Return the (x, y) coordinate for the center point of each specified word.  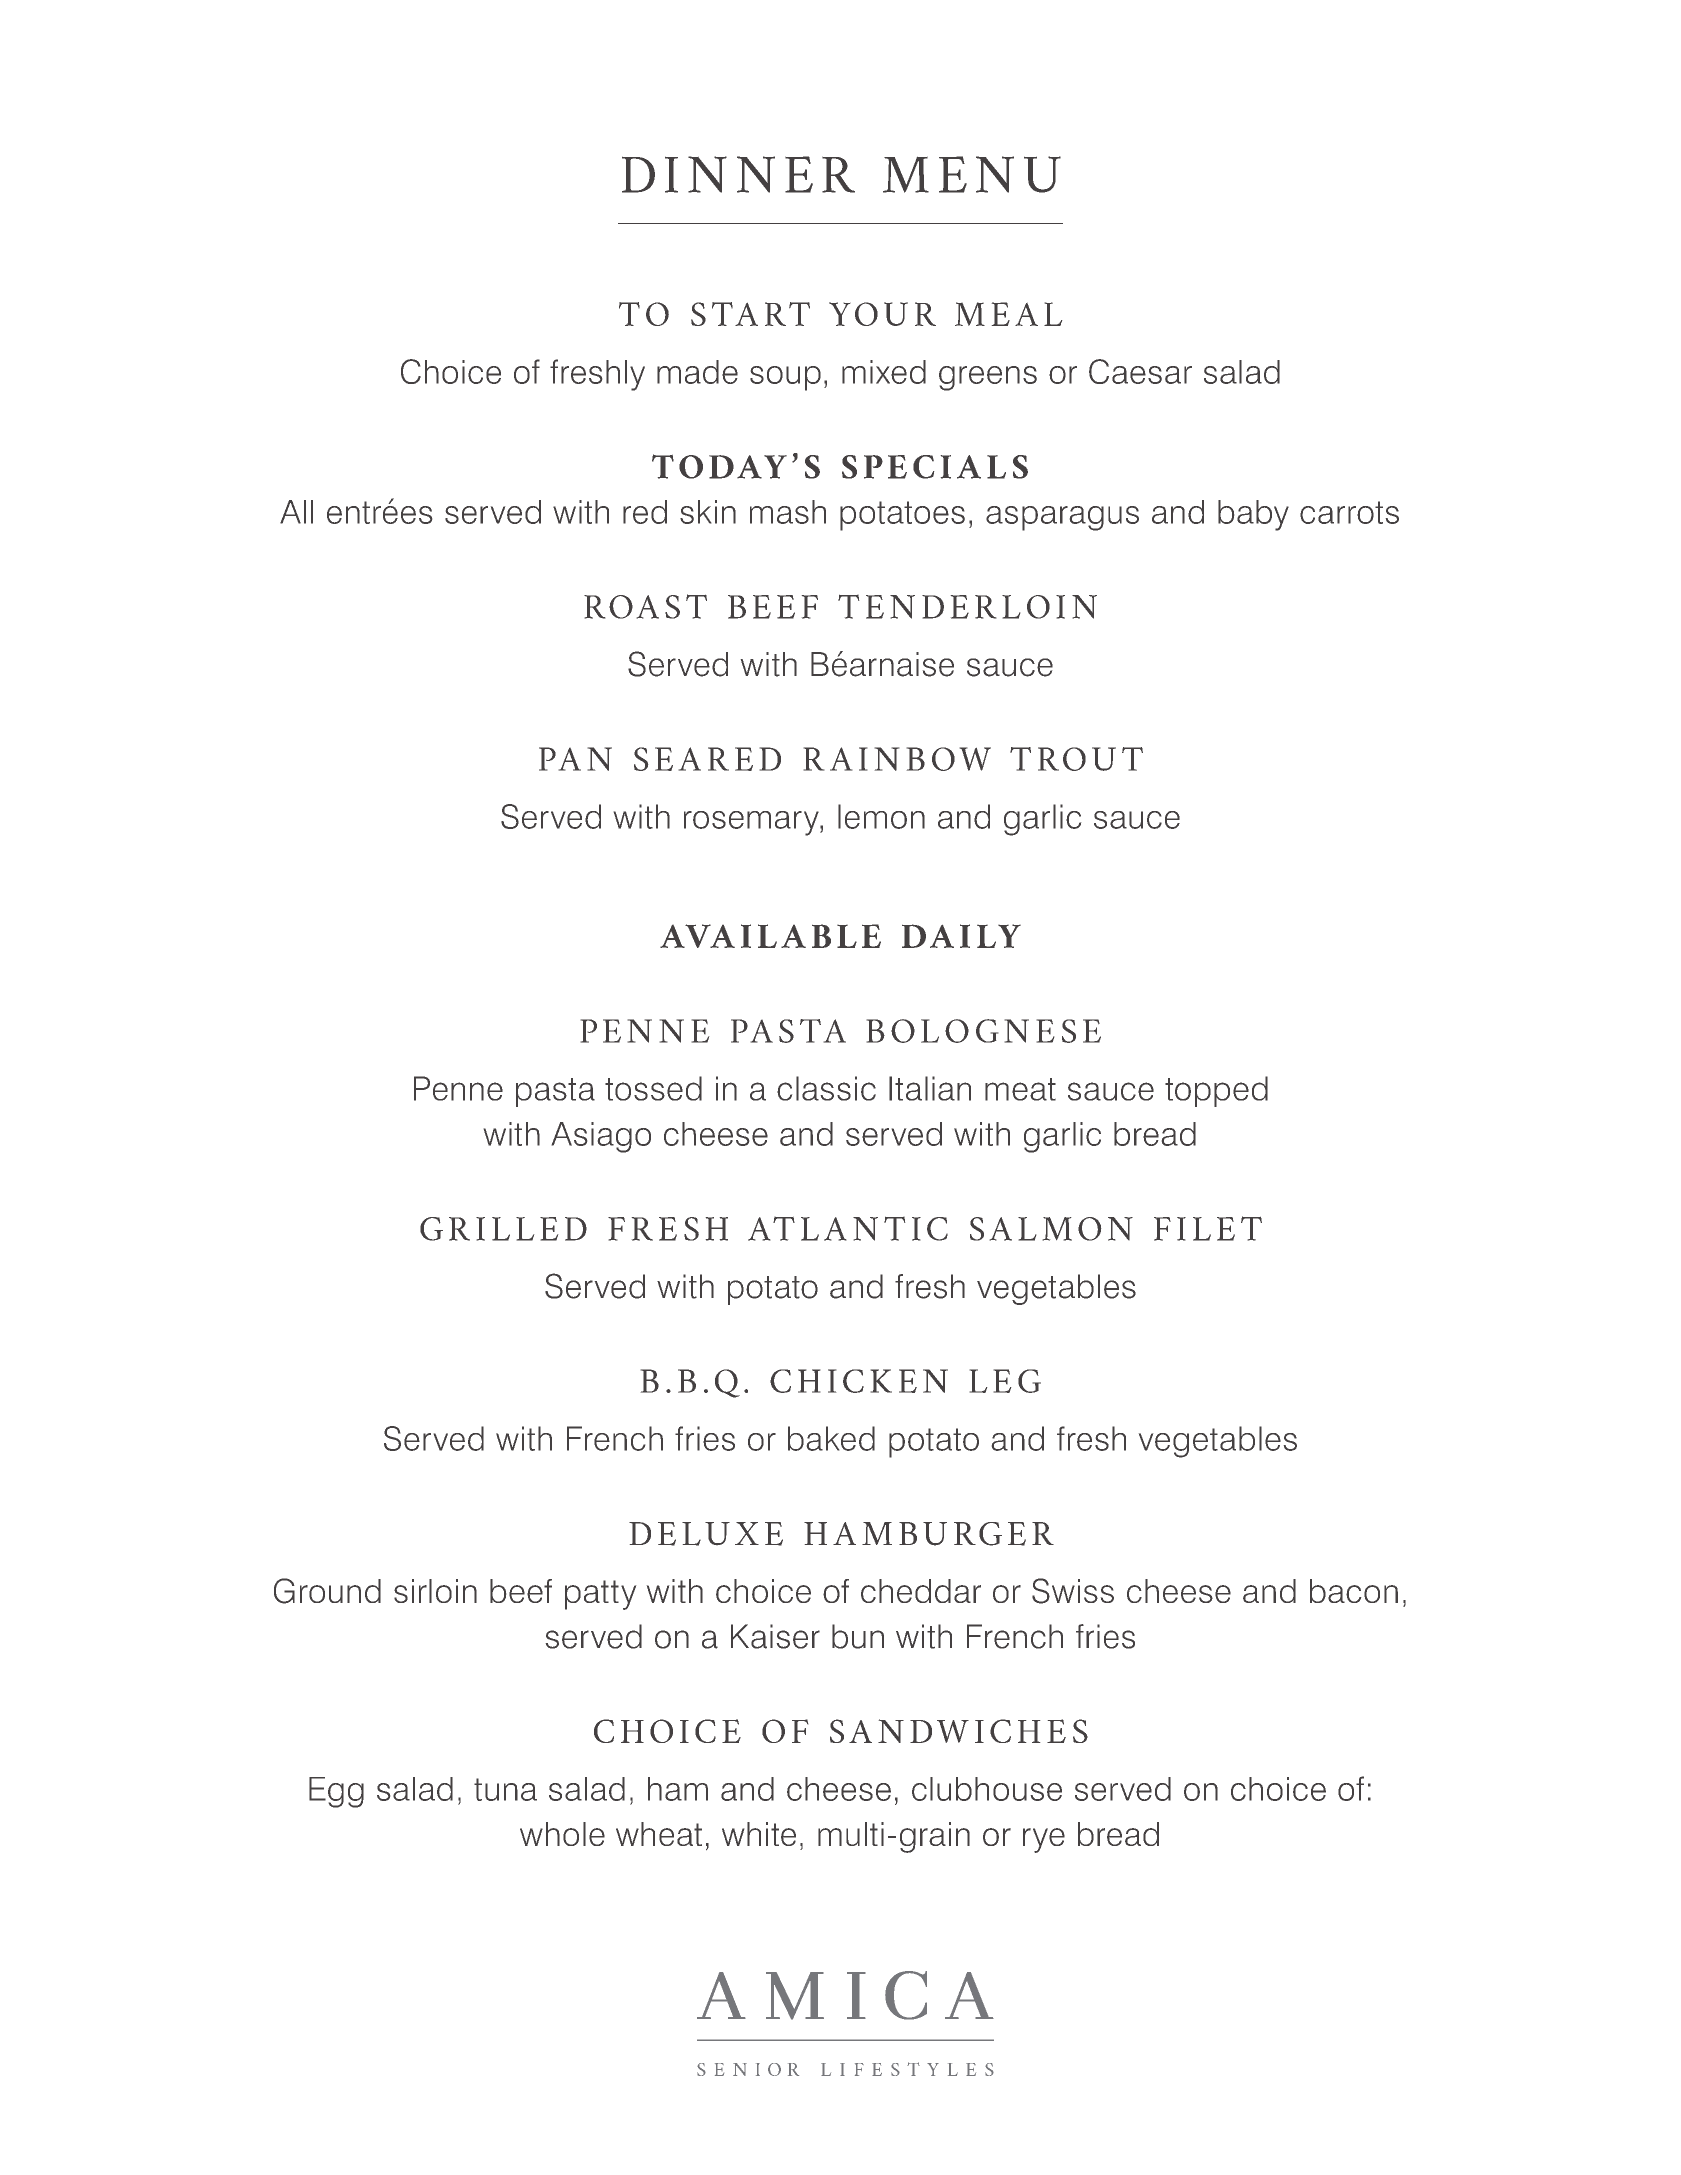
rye (1044, 1840)
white (759, 1834)
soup (785, 378)
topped (1216, 1091)
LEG (1005, 1381)
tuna (505, 1789)
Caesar (1140, 371)
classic (826, 1088)
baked (831, 1438)
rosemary (752, 823)
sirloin (435, 1591)
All (296, 512)
